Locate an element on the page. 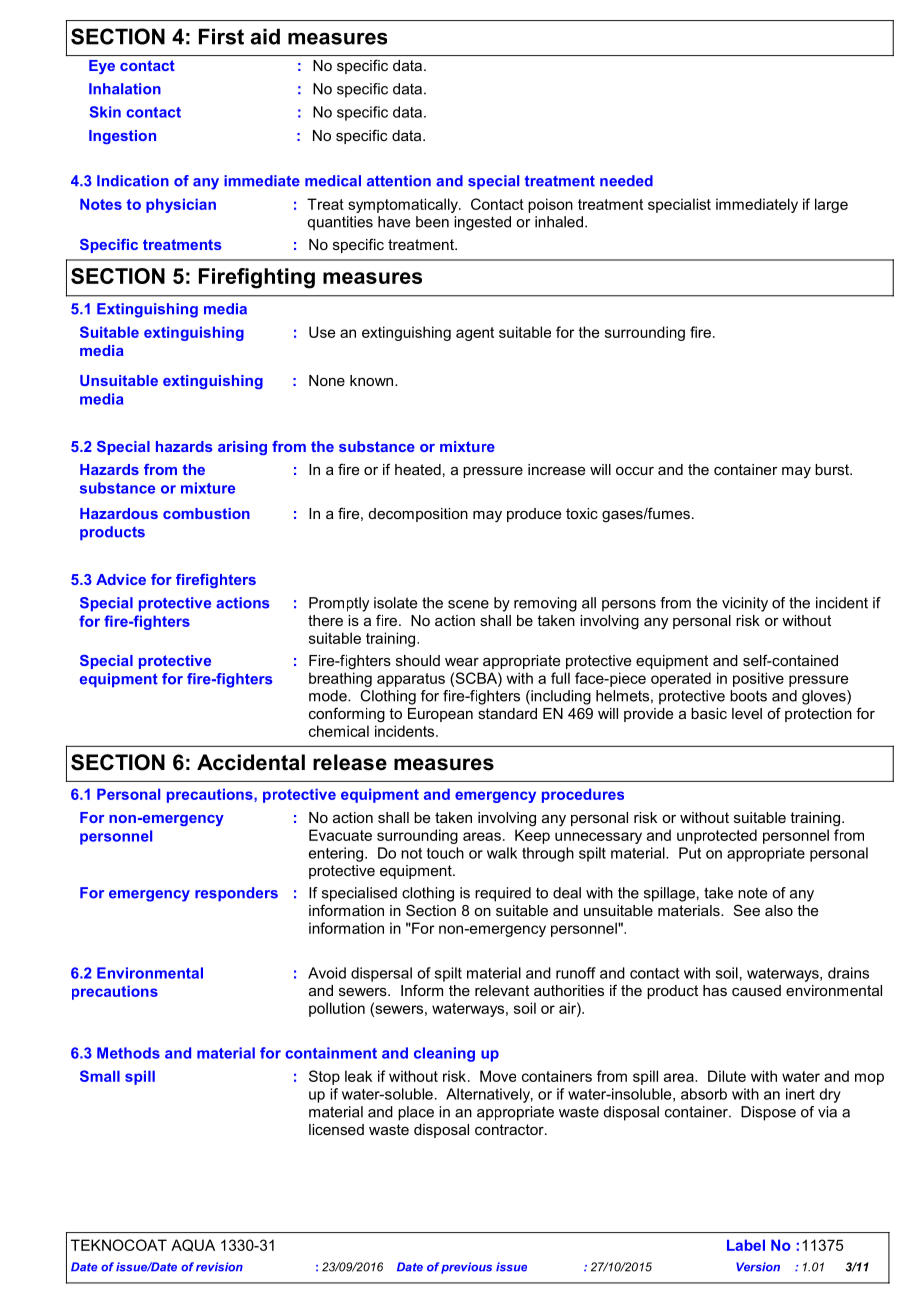  large is located at coordinates (831, 205).
